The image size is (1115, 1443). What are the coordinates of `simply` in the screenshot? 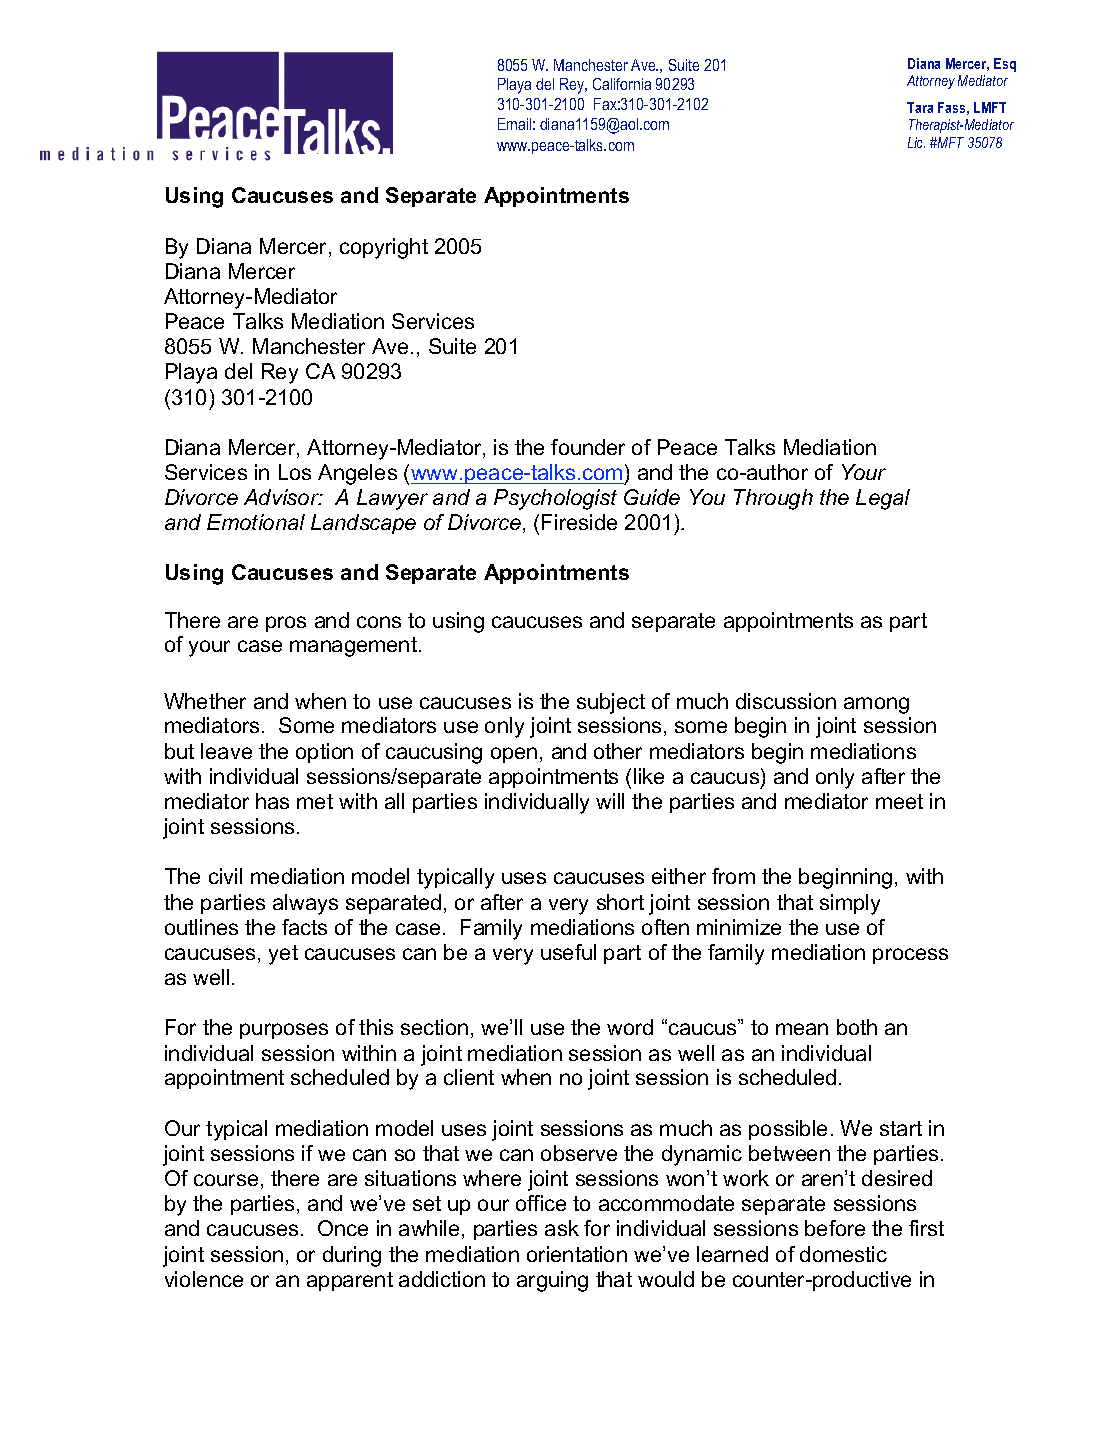 It's located at (850, 904).
